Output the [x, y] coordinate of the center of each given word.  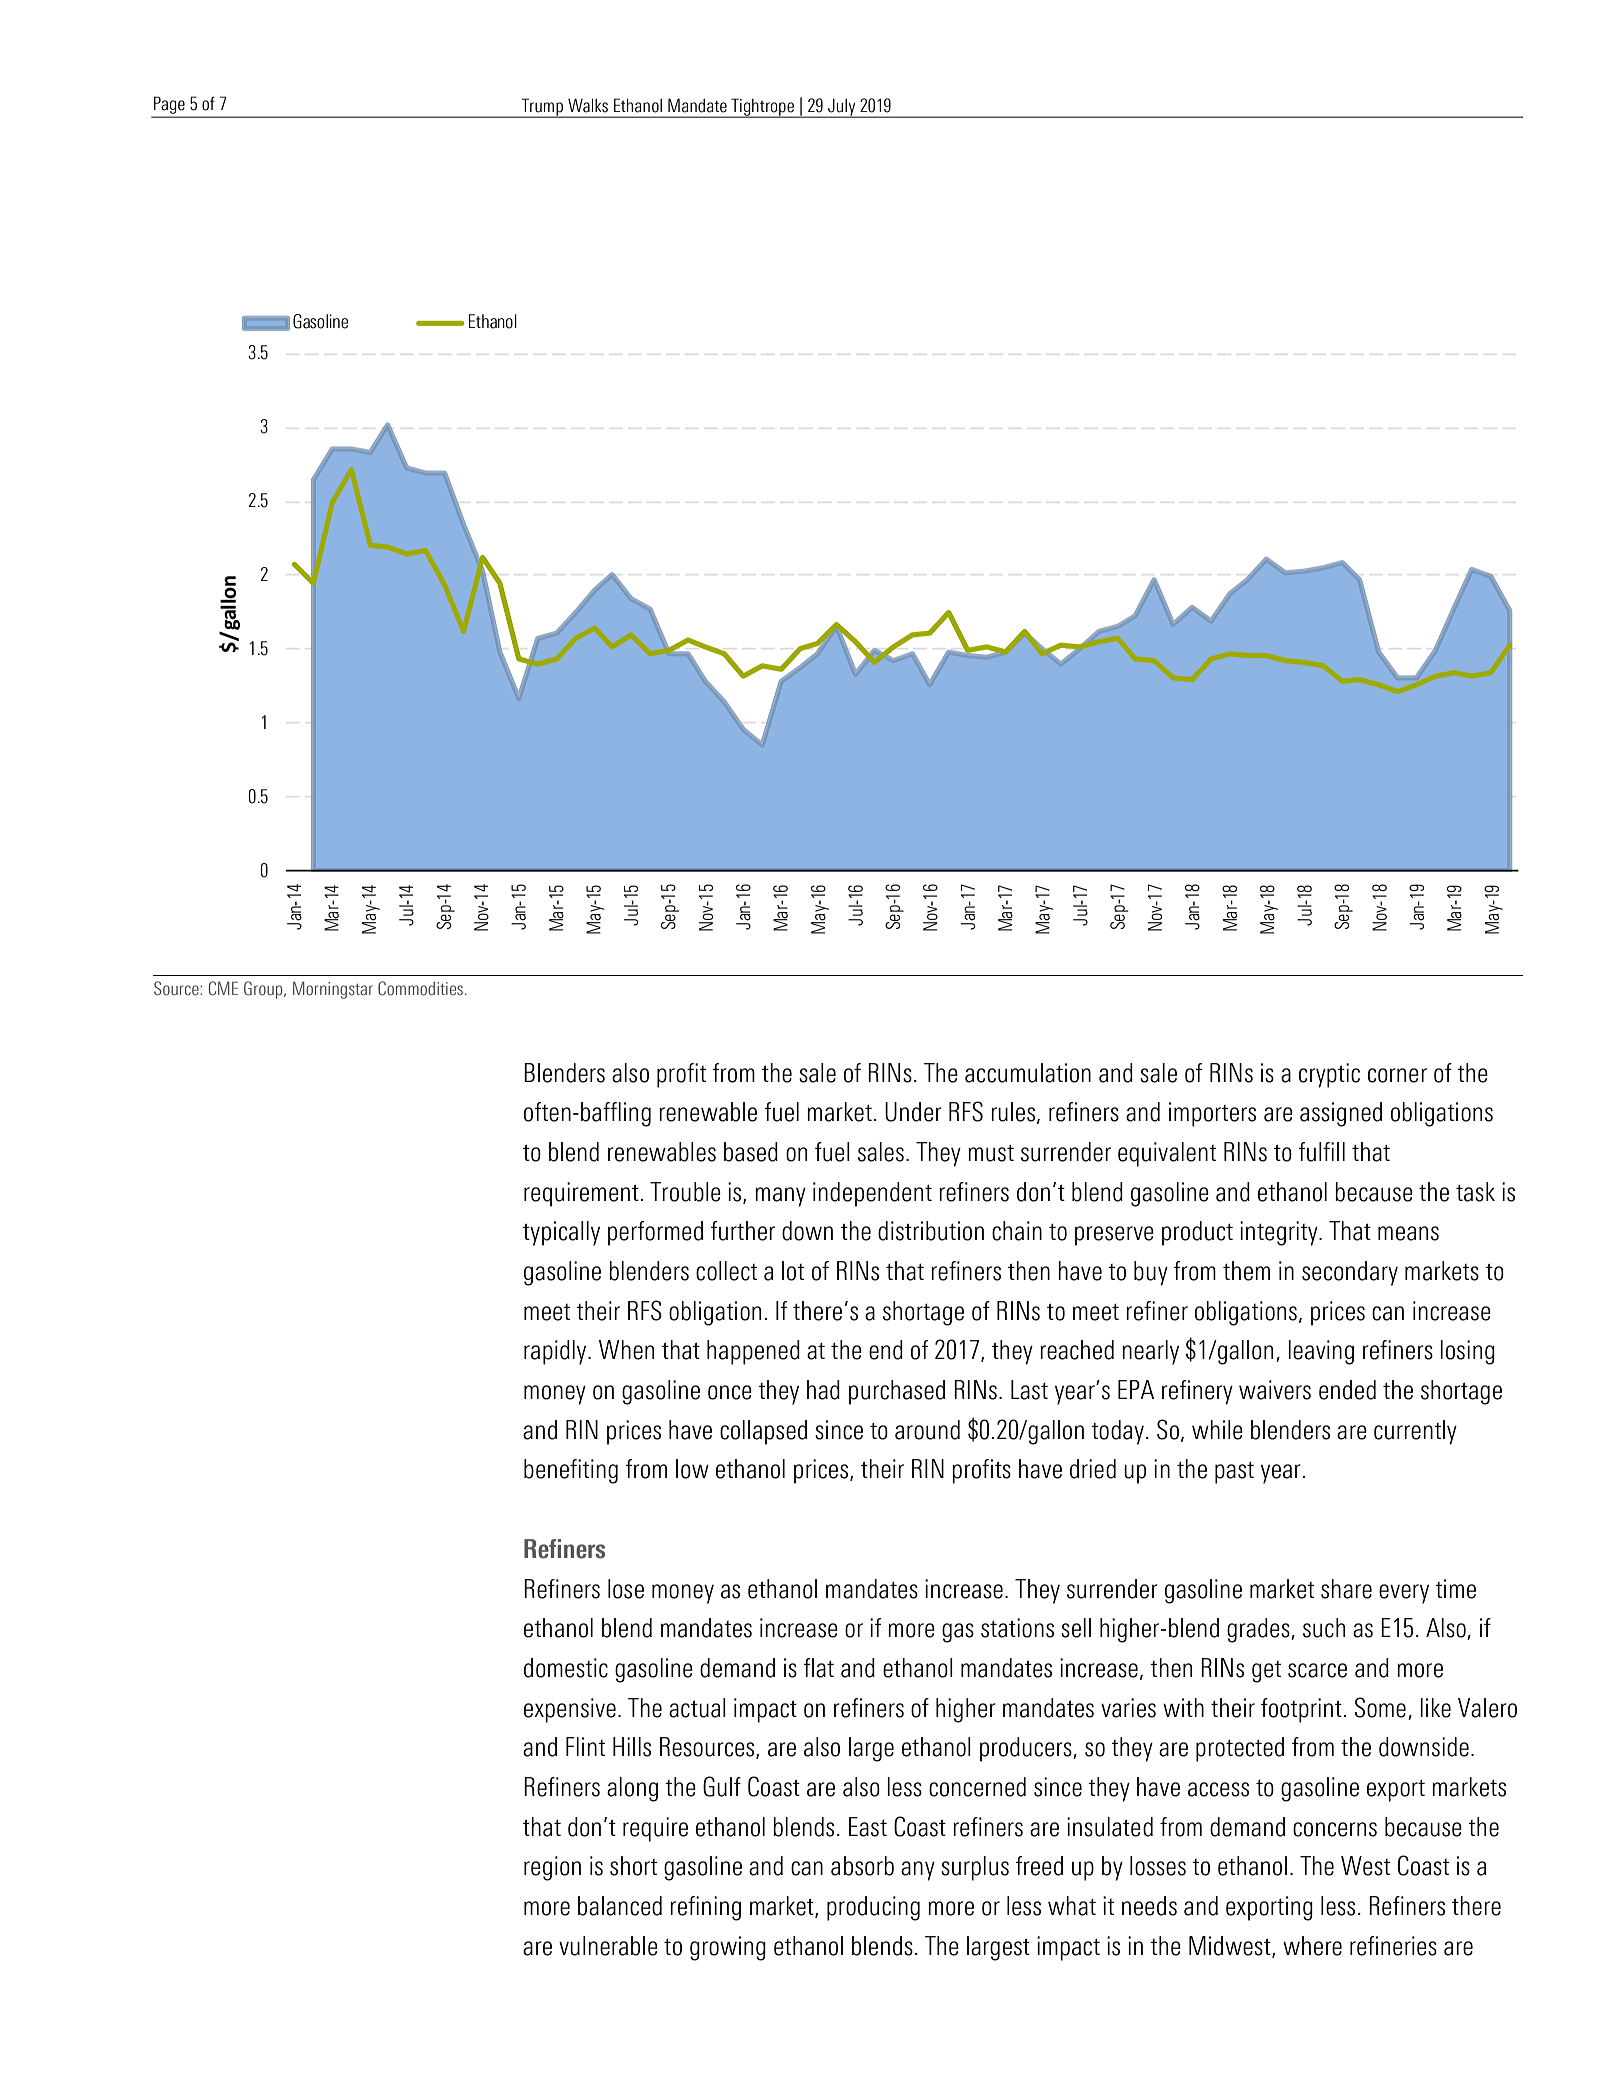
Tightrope [762, 108]
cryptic [1329, 1075]
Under [913, 1112]
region [552, 1868]
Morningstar [333, 990]
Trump [542, 108]
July [842, 108]
